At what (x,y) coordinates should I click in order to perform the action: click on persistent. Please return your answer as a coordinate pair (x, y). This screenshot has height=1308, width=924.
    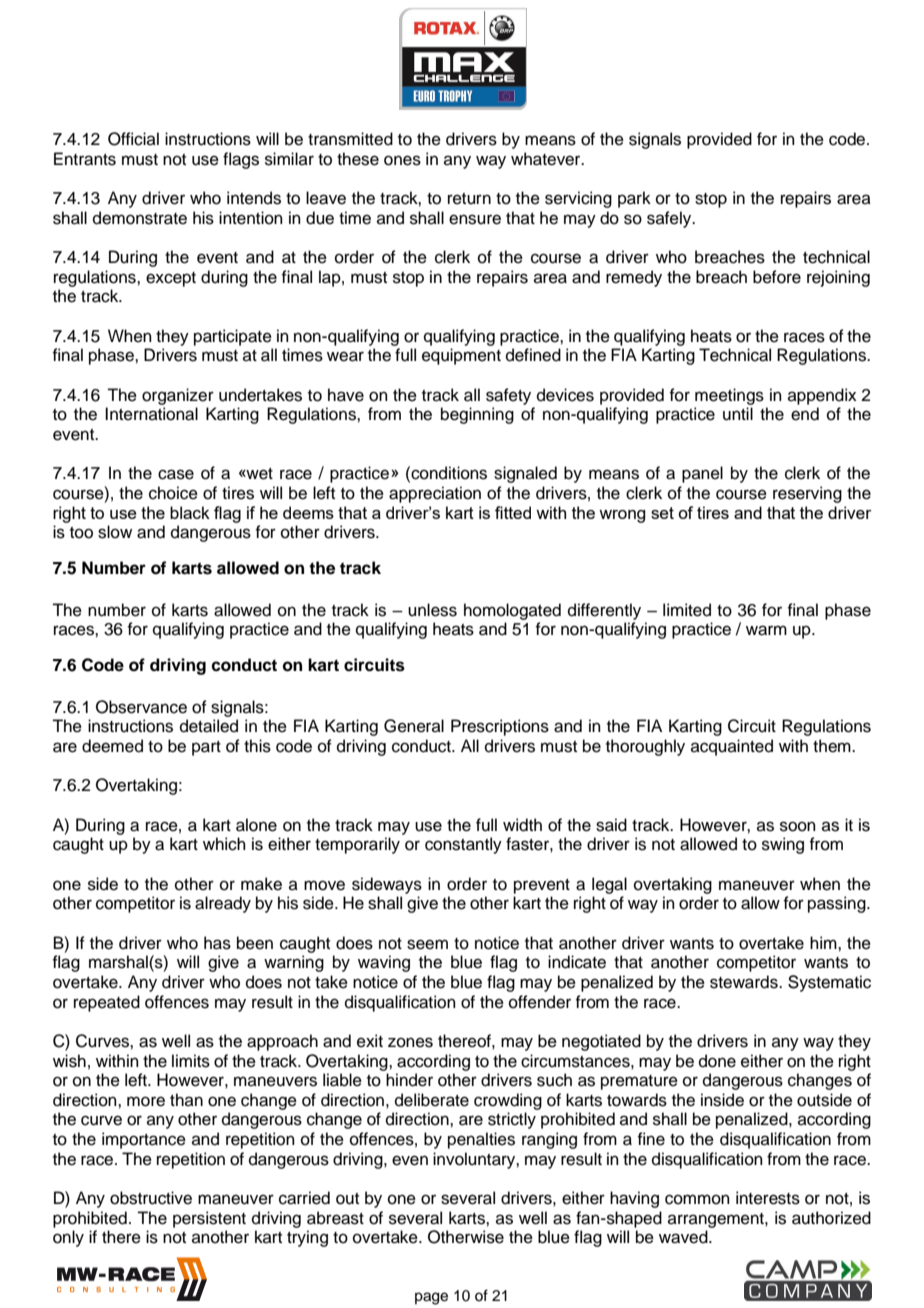
    Looking at the image, I should click on (209, 1219).
